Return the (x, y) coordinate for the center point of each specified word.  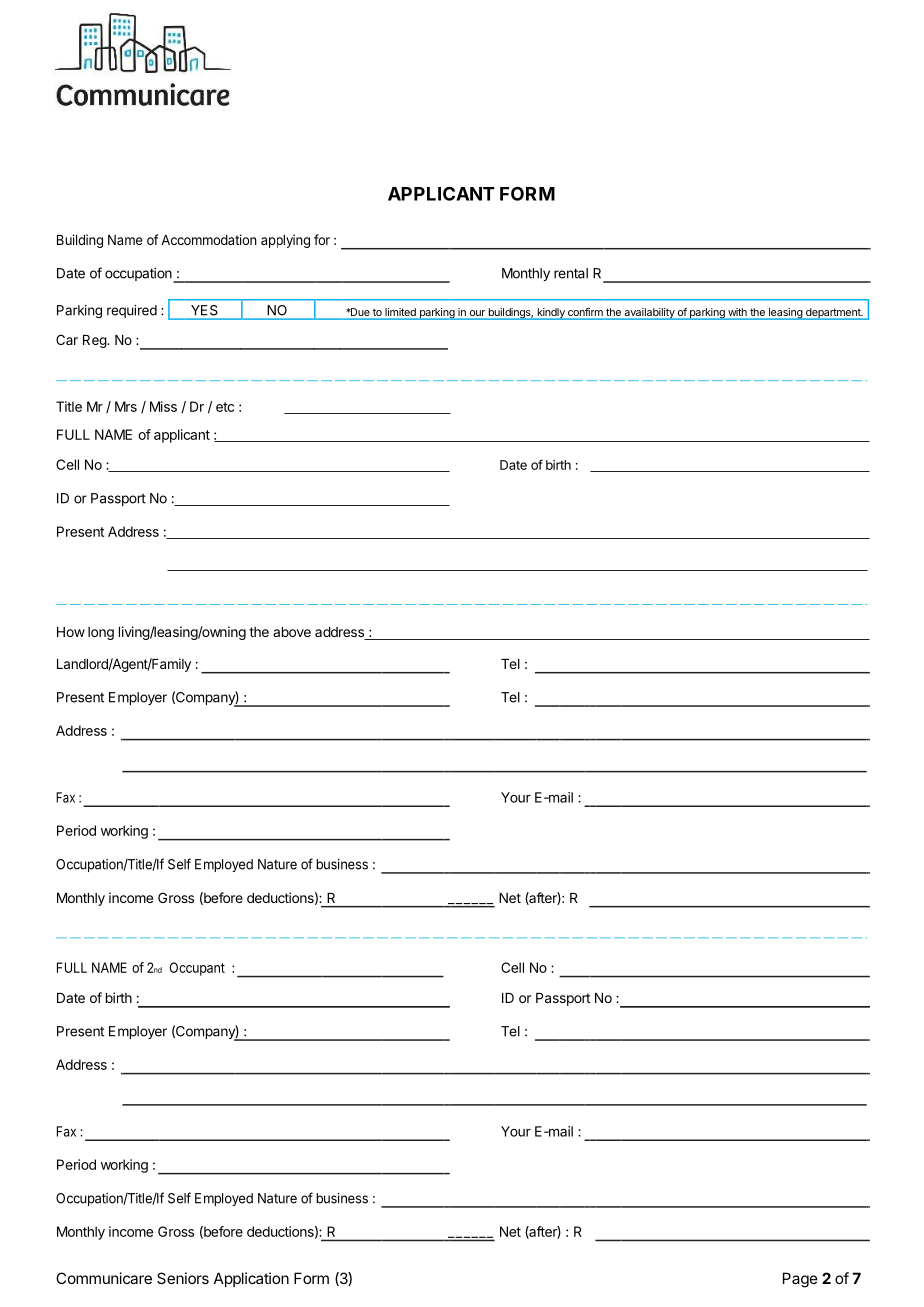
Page (800, 1280)
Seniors (183, 1278)
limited (400, 313)
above (292, 632)
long (101, 633)
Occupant (197, 969)
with (737, 312)
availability (649, 314)
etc (225, 407)
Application (251, 1279)
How (71, 632)
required (132, 311)
